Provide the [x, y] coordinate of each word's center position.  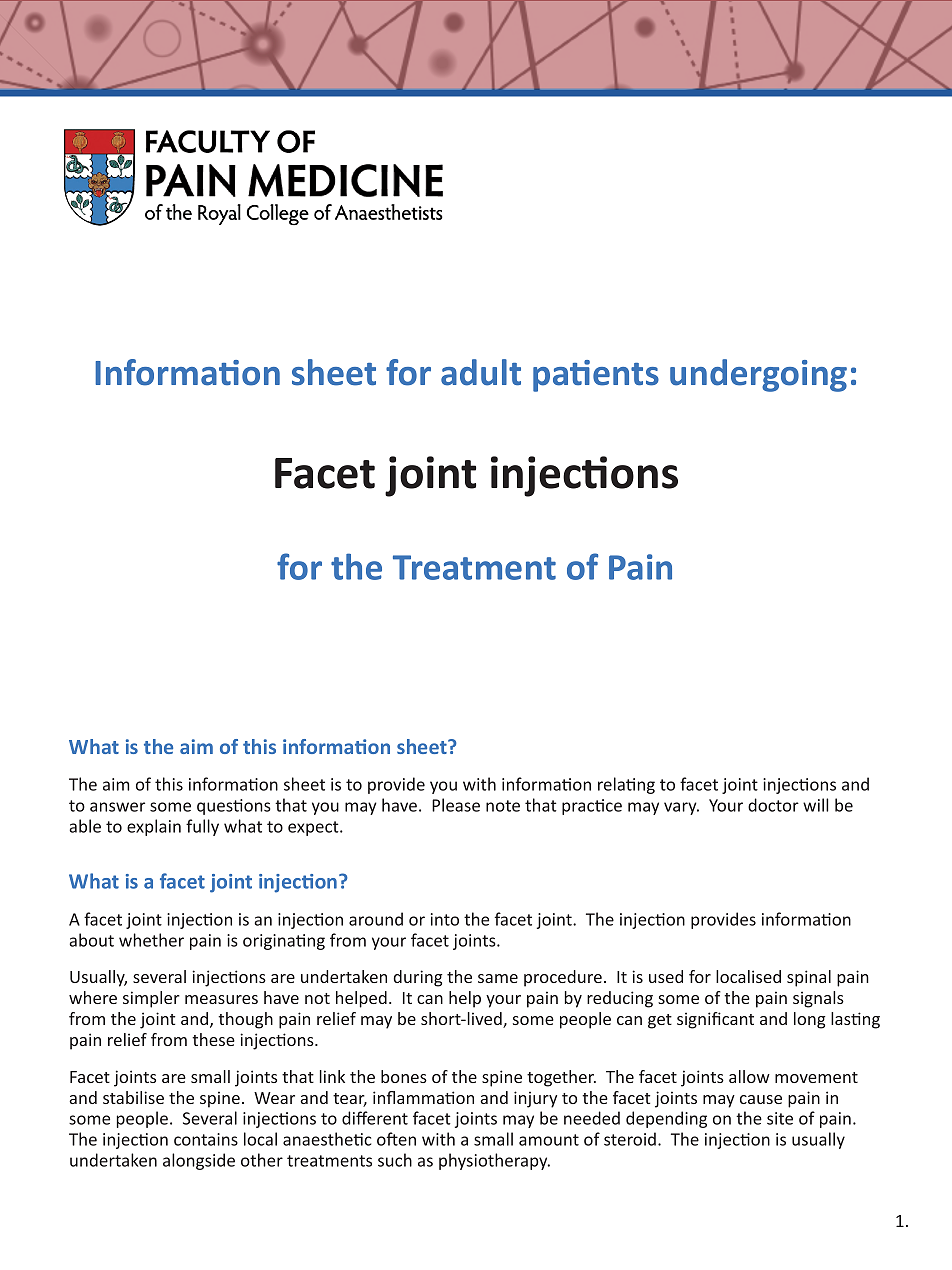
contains [206, 1139]
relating [626, 785]
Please [456, 805]
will [815, 805]
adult [481, 372]
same [498, 978]
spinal [809, 978]
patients [596, 376]
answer [117, 807]
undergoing [758, 375]
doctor [773, 805]
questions [234, 807]
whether [151, 940]
